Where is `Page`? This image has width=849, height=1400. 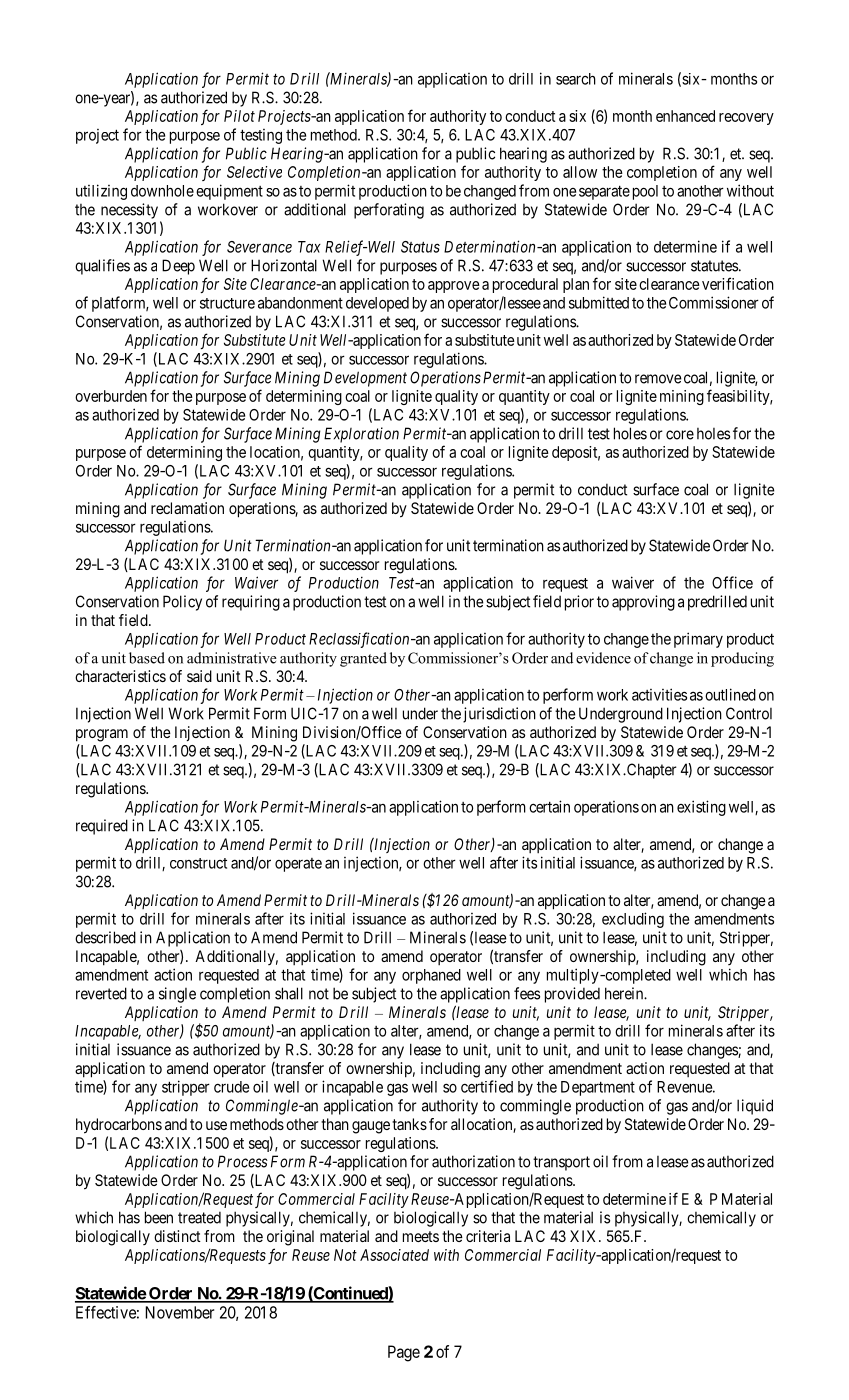 Page is located at coordinates (404, 1353).
